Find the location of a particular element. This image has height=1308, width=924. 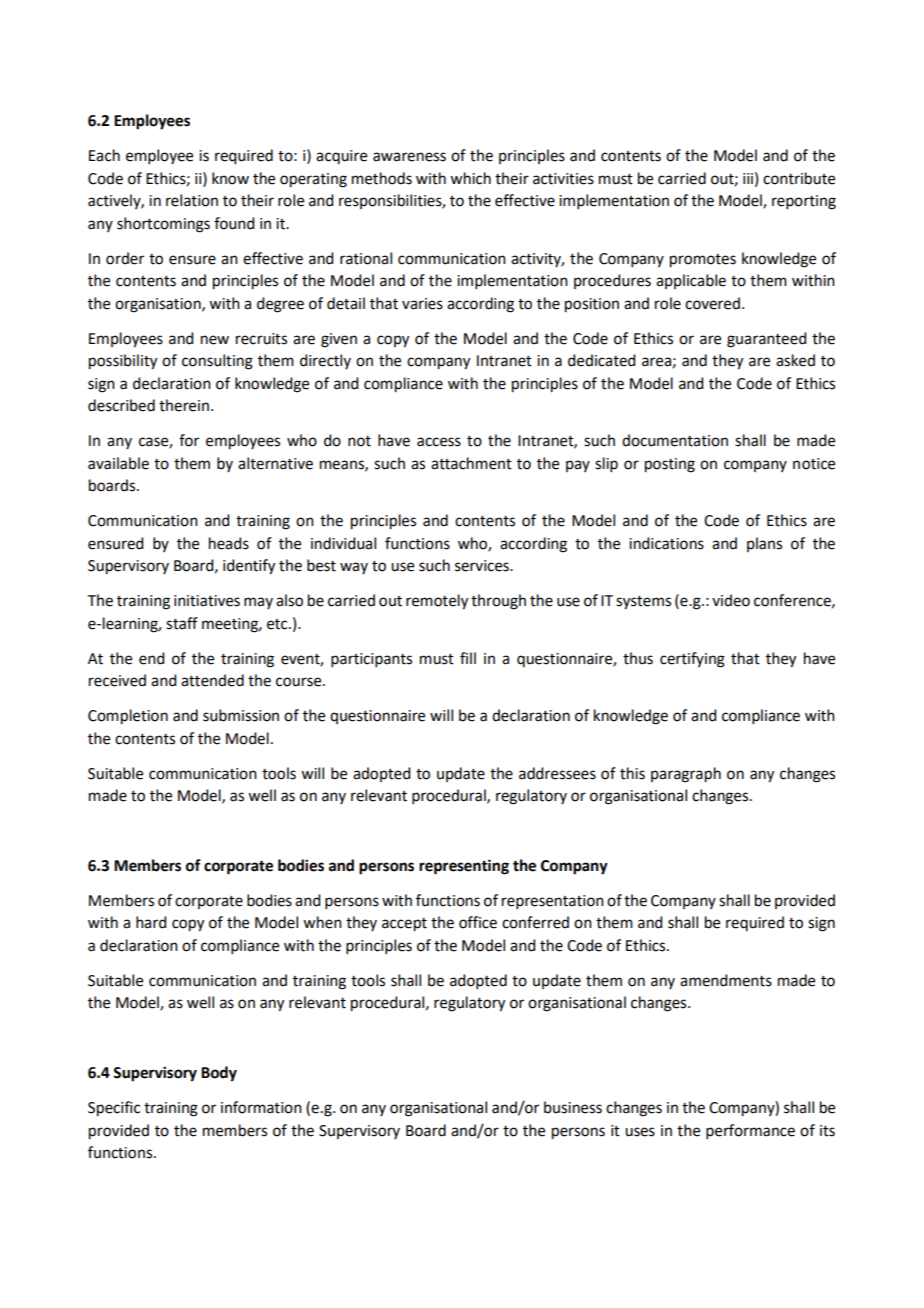

relation is located at coordinates (192, 200).
